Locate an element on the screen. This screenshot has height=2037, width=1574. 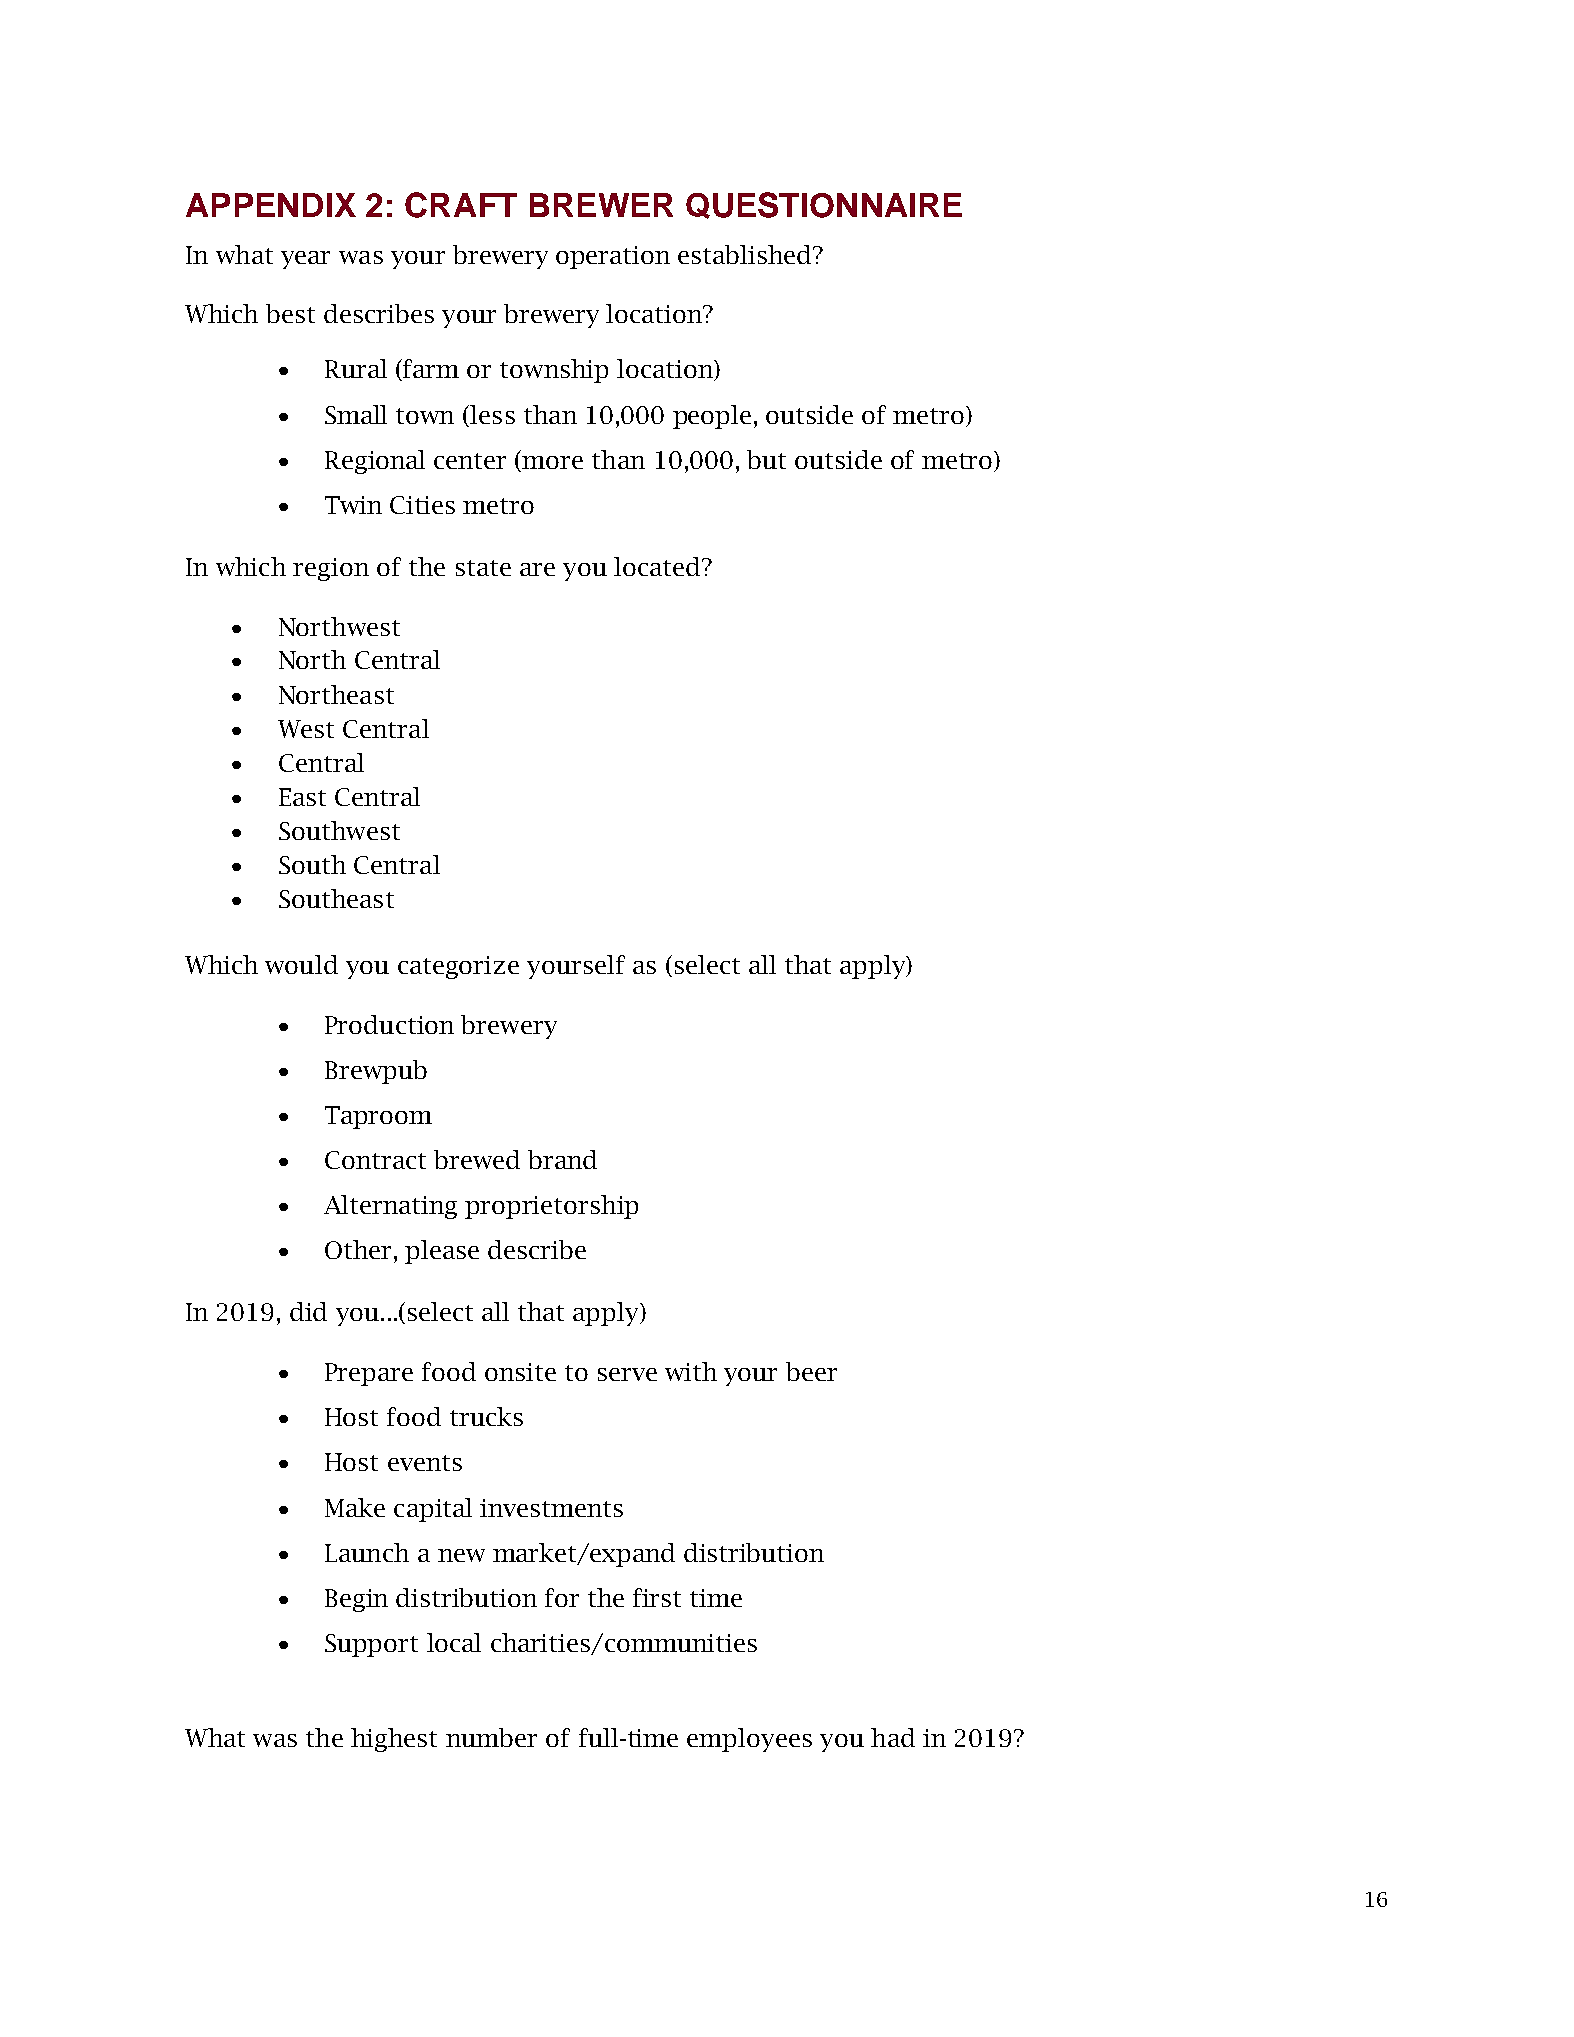
Prepare is located at coordinates (369, 1374).
